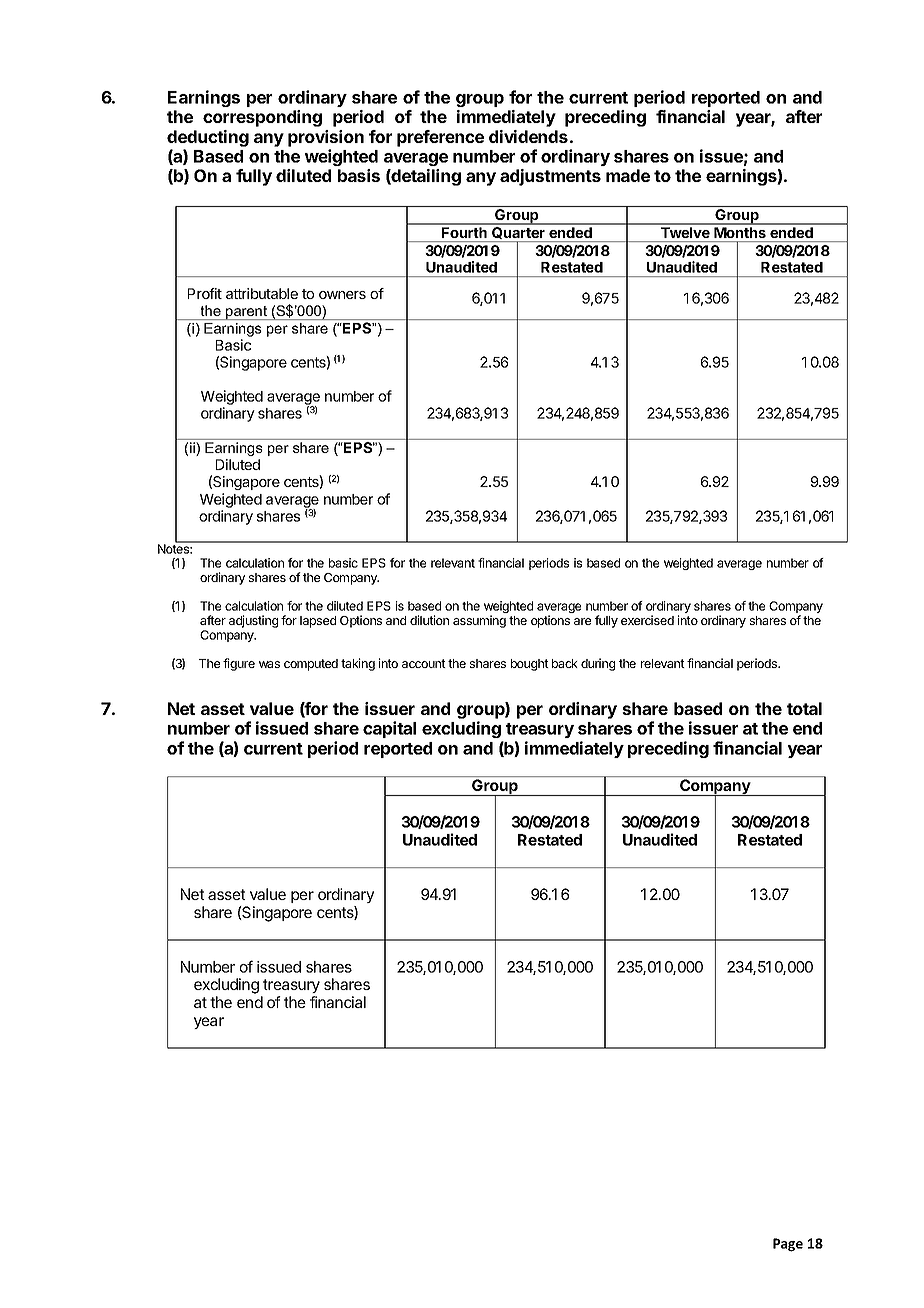 This screenshot has width=924, height=1308. I want to click on capital, so click(389, 729).
